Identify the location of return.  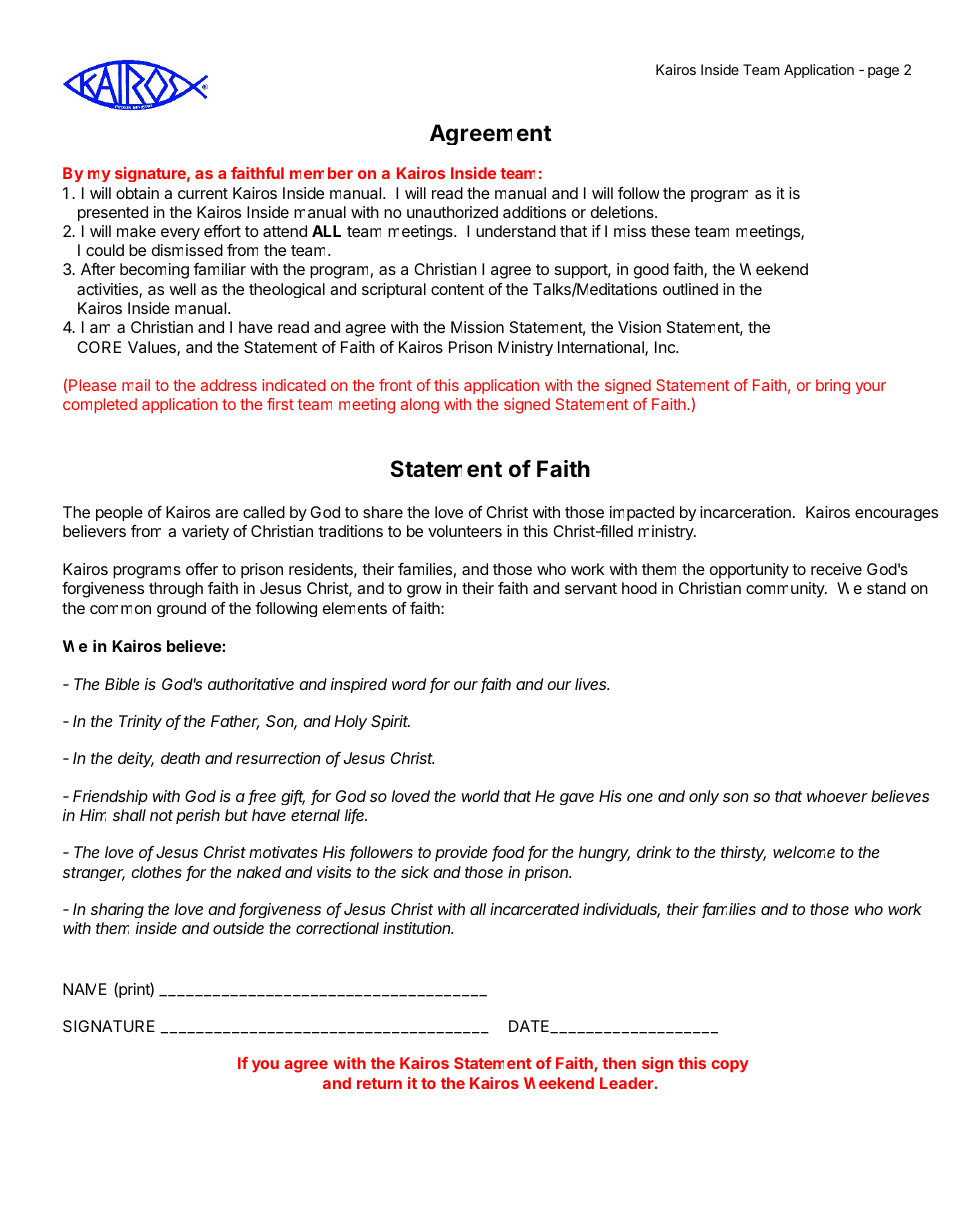
(379, 1083).
